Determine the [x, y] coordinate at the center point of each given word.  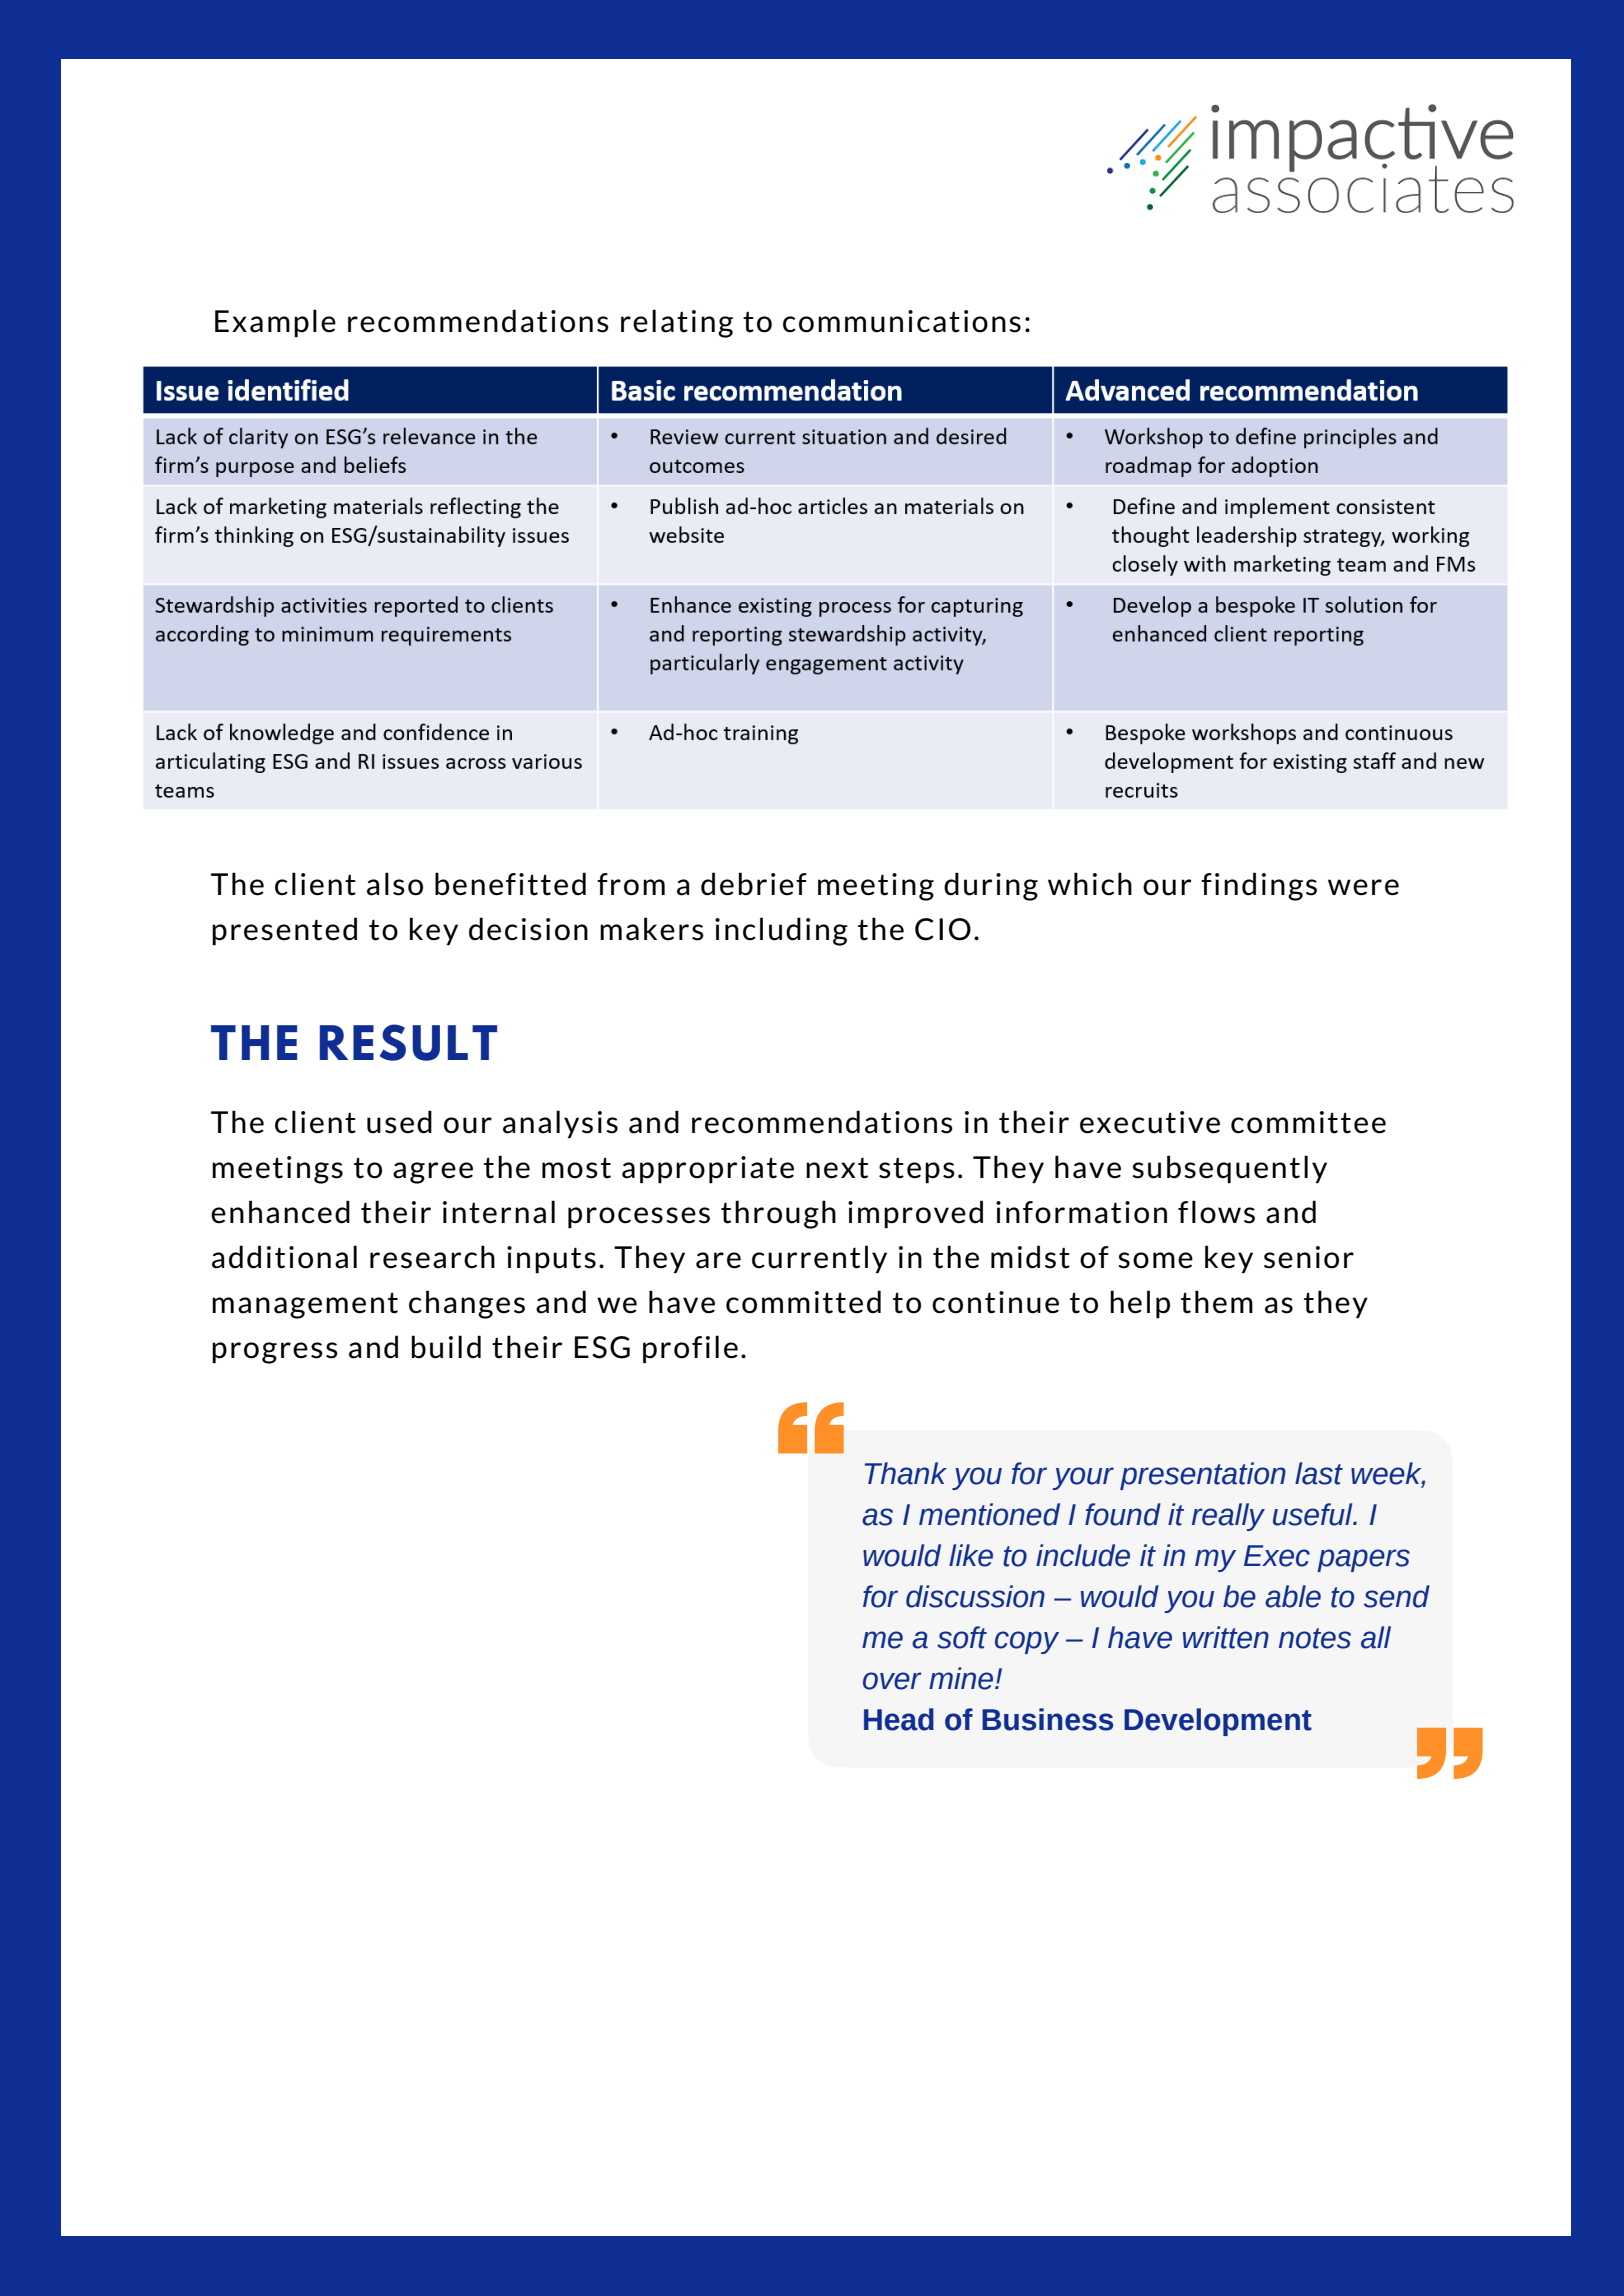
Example [275, 323]
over [892, 1681]
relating [677, 323]
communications [902, 321]
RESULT [408, 1042]
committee [1308, 1122]
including [781, 931]
